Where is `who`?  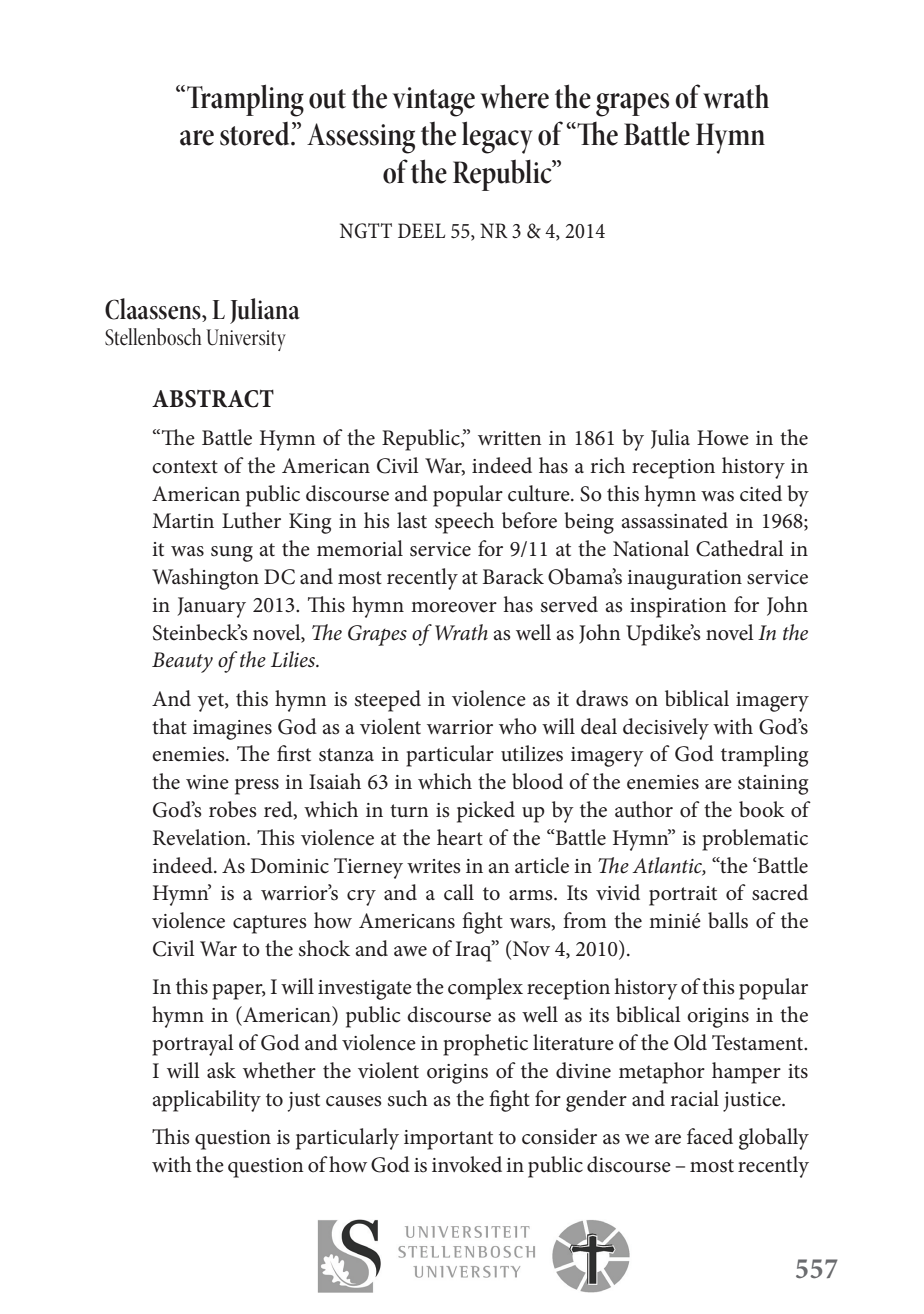 who is located at coordinates (518, 726).
